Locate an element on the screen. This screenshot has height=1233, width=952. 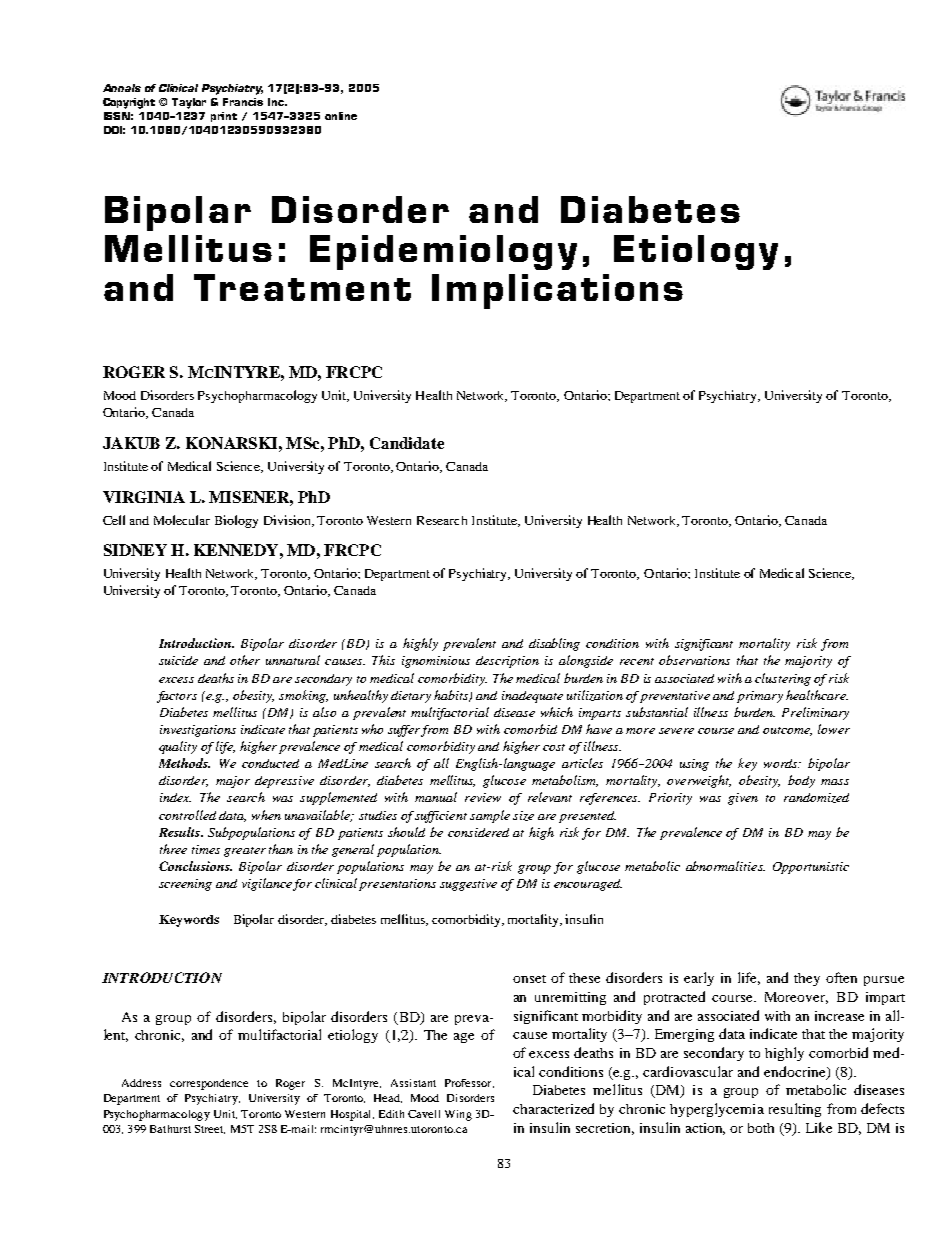
suicide is located at coordinates (178, 660).
